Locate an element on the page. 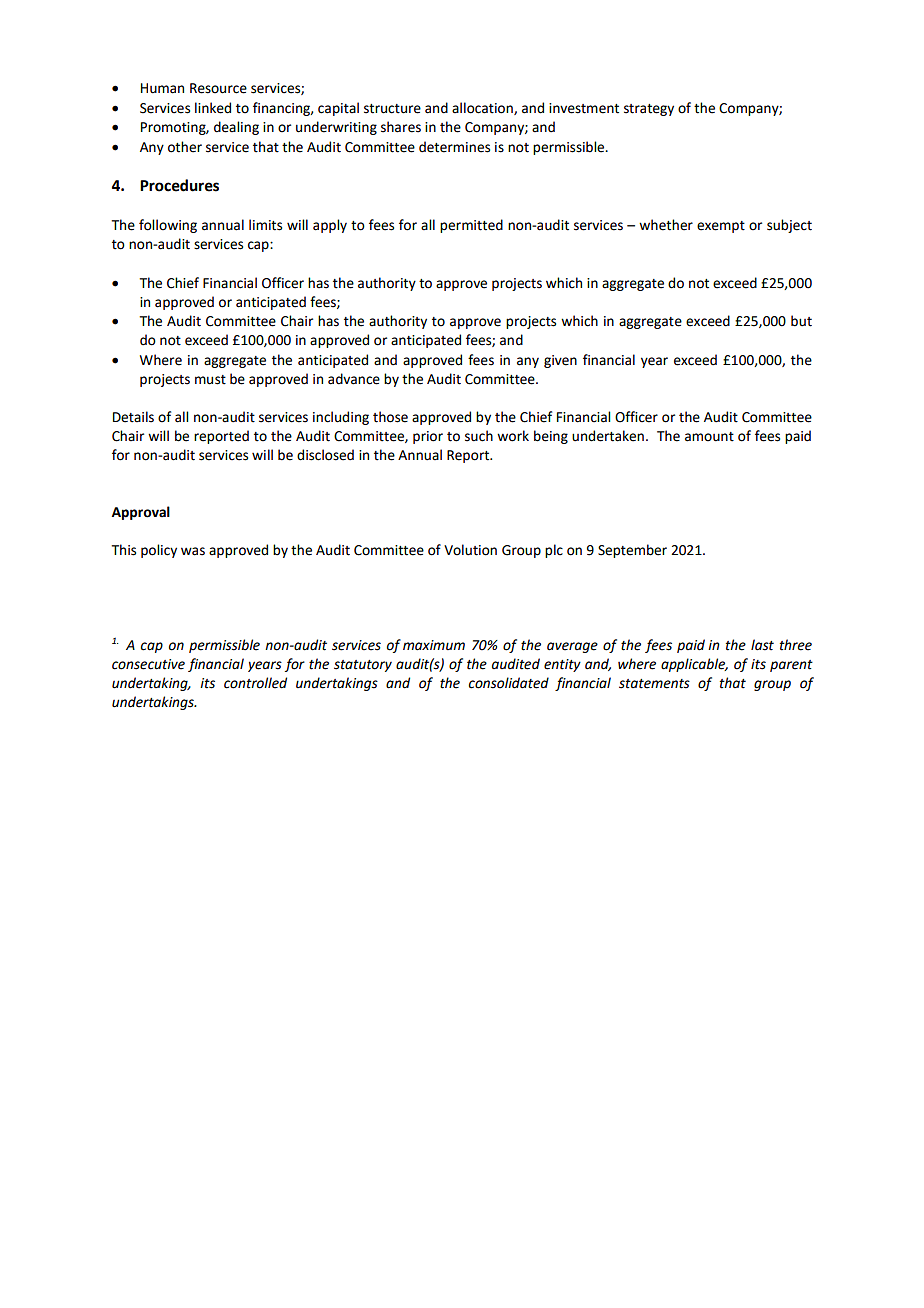 The height and width of the page is (1308, 924). exempt is located at coordinates (721, 227).
